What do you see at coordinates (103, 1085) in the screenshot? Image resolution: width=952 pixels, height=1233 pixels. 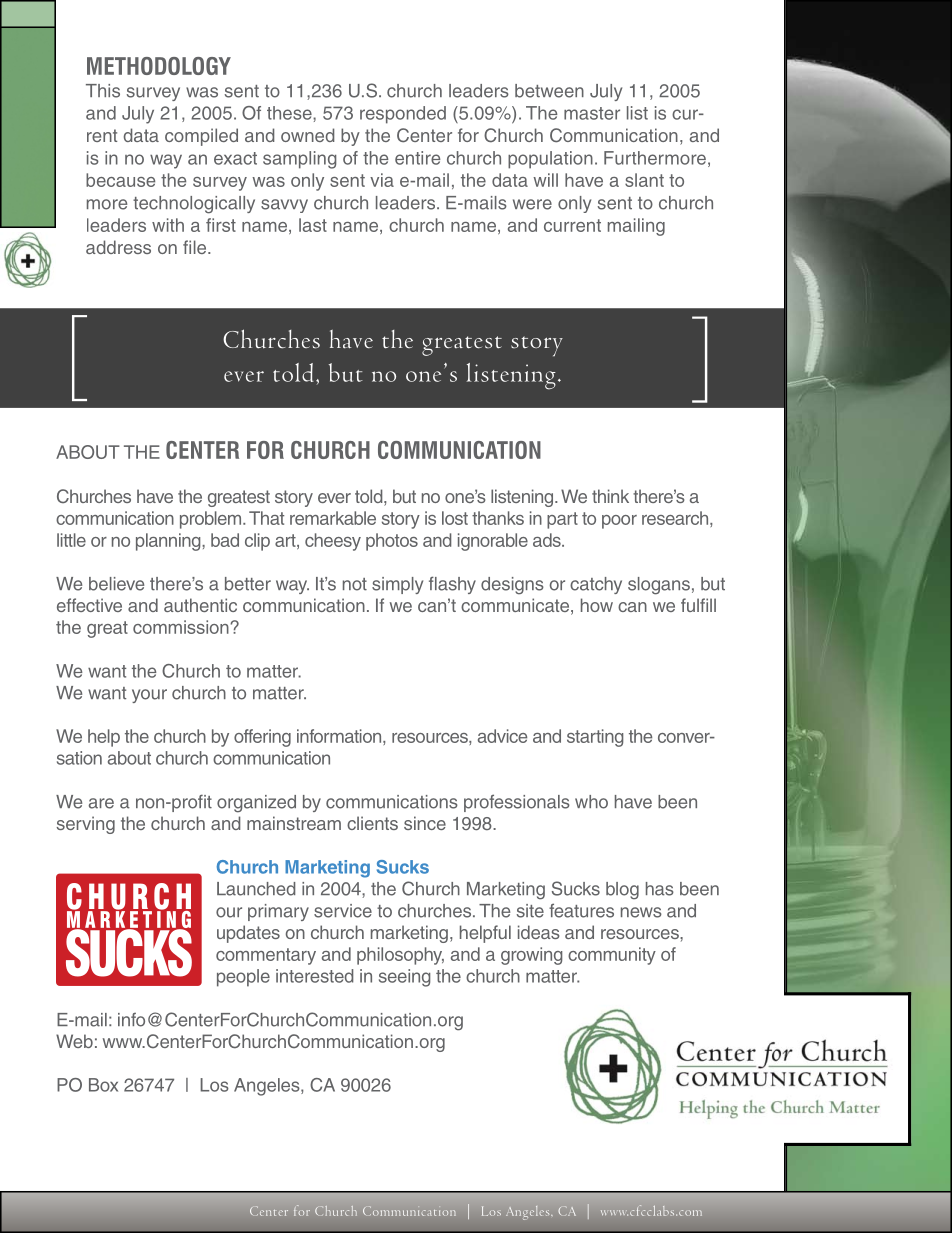 I see `Box` at bounding box center [103, 1085].
